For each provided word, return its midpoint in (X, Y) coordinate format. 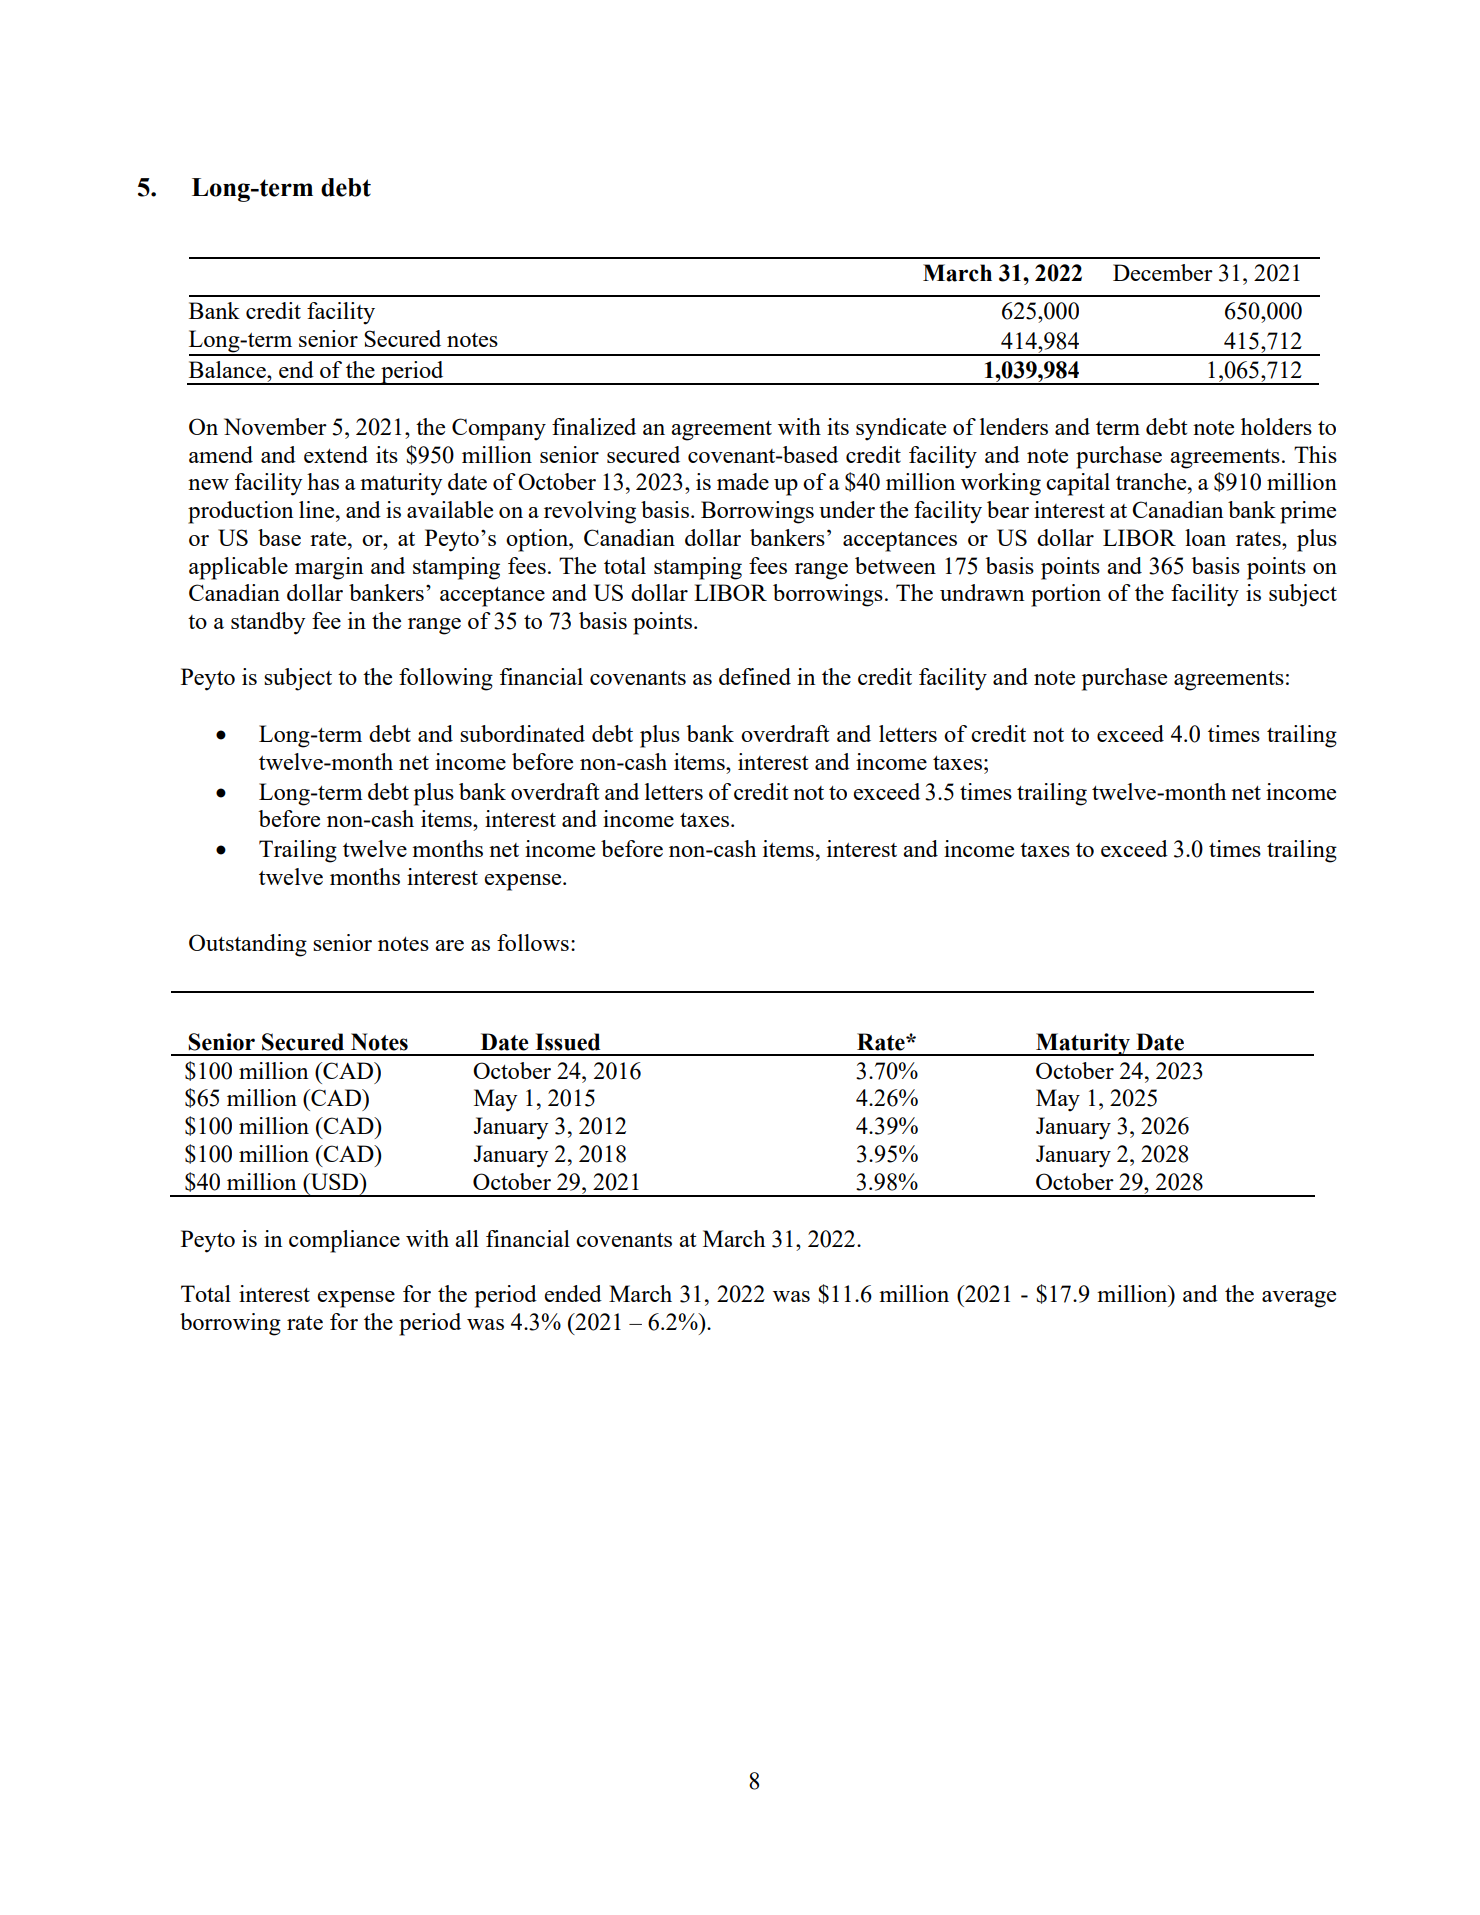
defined (755, 676)
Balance (228, 369)
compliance (344, 1241)
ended (573, 1293)
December (1163, 272)
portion (1066, 595)
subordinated (522, 733)
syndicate (901, 429)
